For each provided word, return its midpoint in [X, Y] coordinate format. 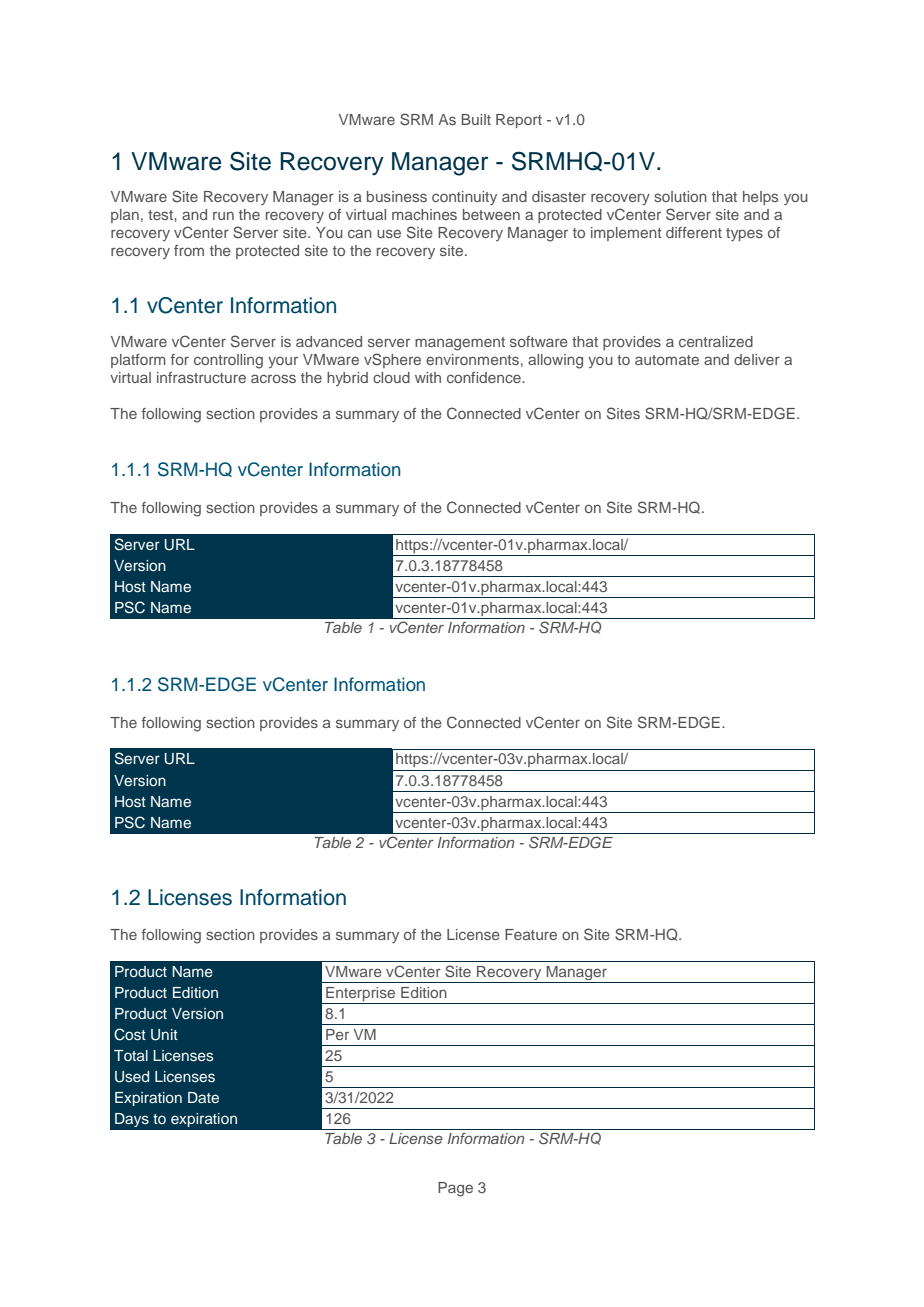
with [428, 377]
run [223, 215]
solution [680, 196]
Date [203, 1097]
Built [476, 119]
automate [667, 360]
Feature [531, 934]
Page [455, 1189]
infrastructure [201, 377]
